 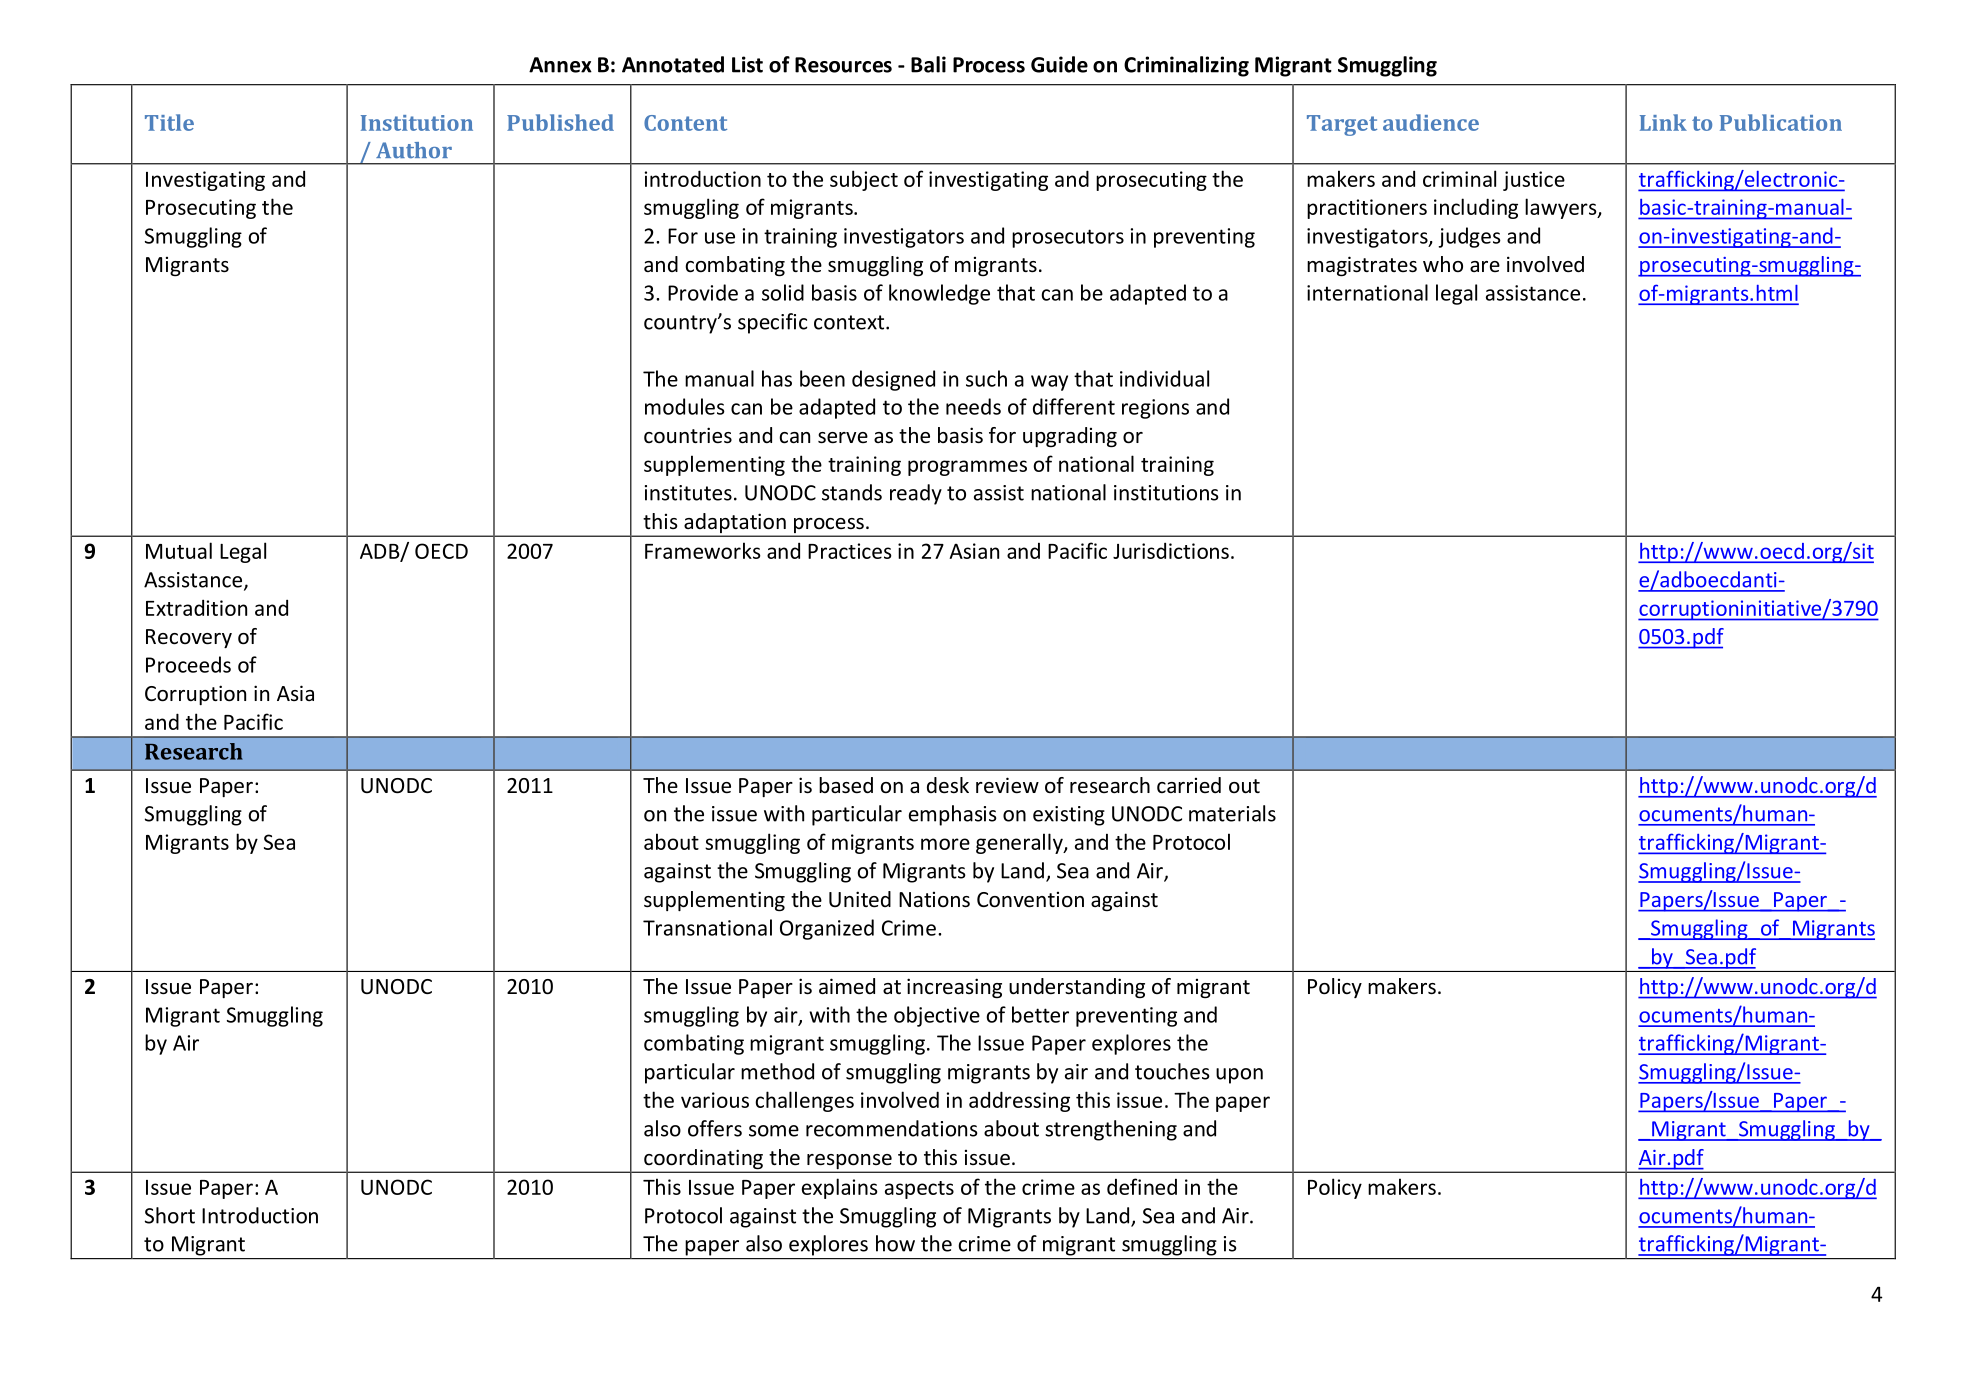 I want to click on materials, so click(x=1232, y=813).
